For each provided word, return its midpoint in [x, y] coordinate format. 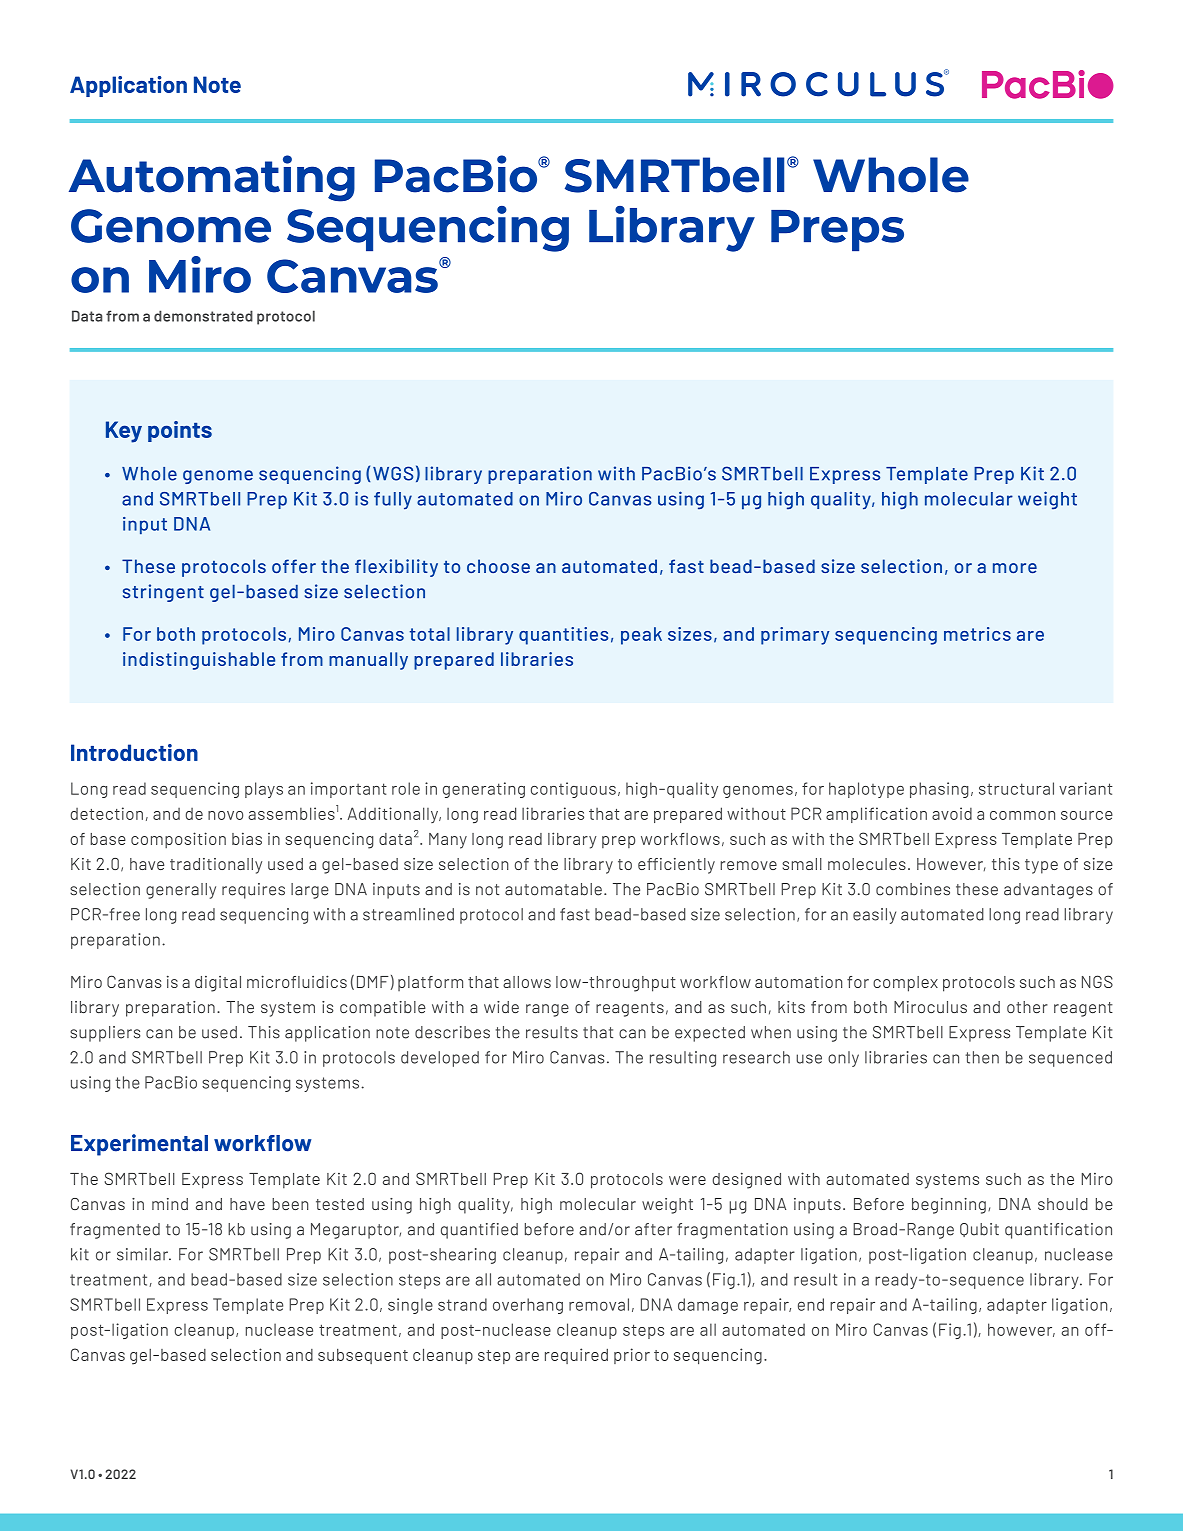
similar [144, 1254]
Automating [212, 178]
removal [599, 1304]
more [1015, 568]
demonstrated [203, 316]
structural [1016, 788]
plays [264, 790]
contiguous [573, 790]
